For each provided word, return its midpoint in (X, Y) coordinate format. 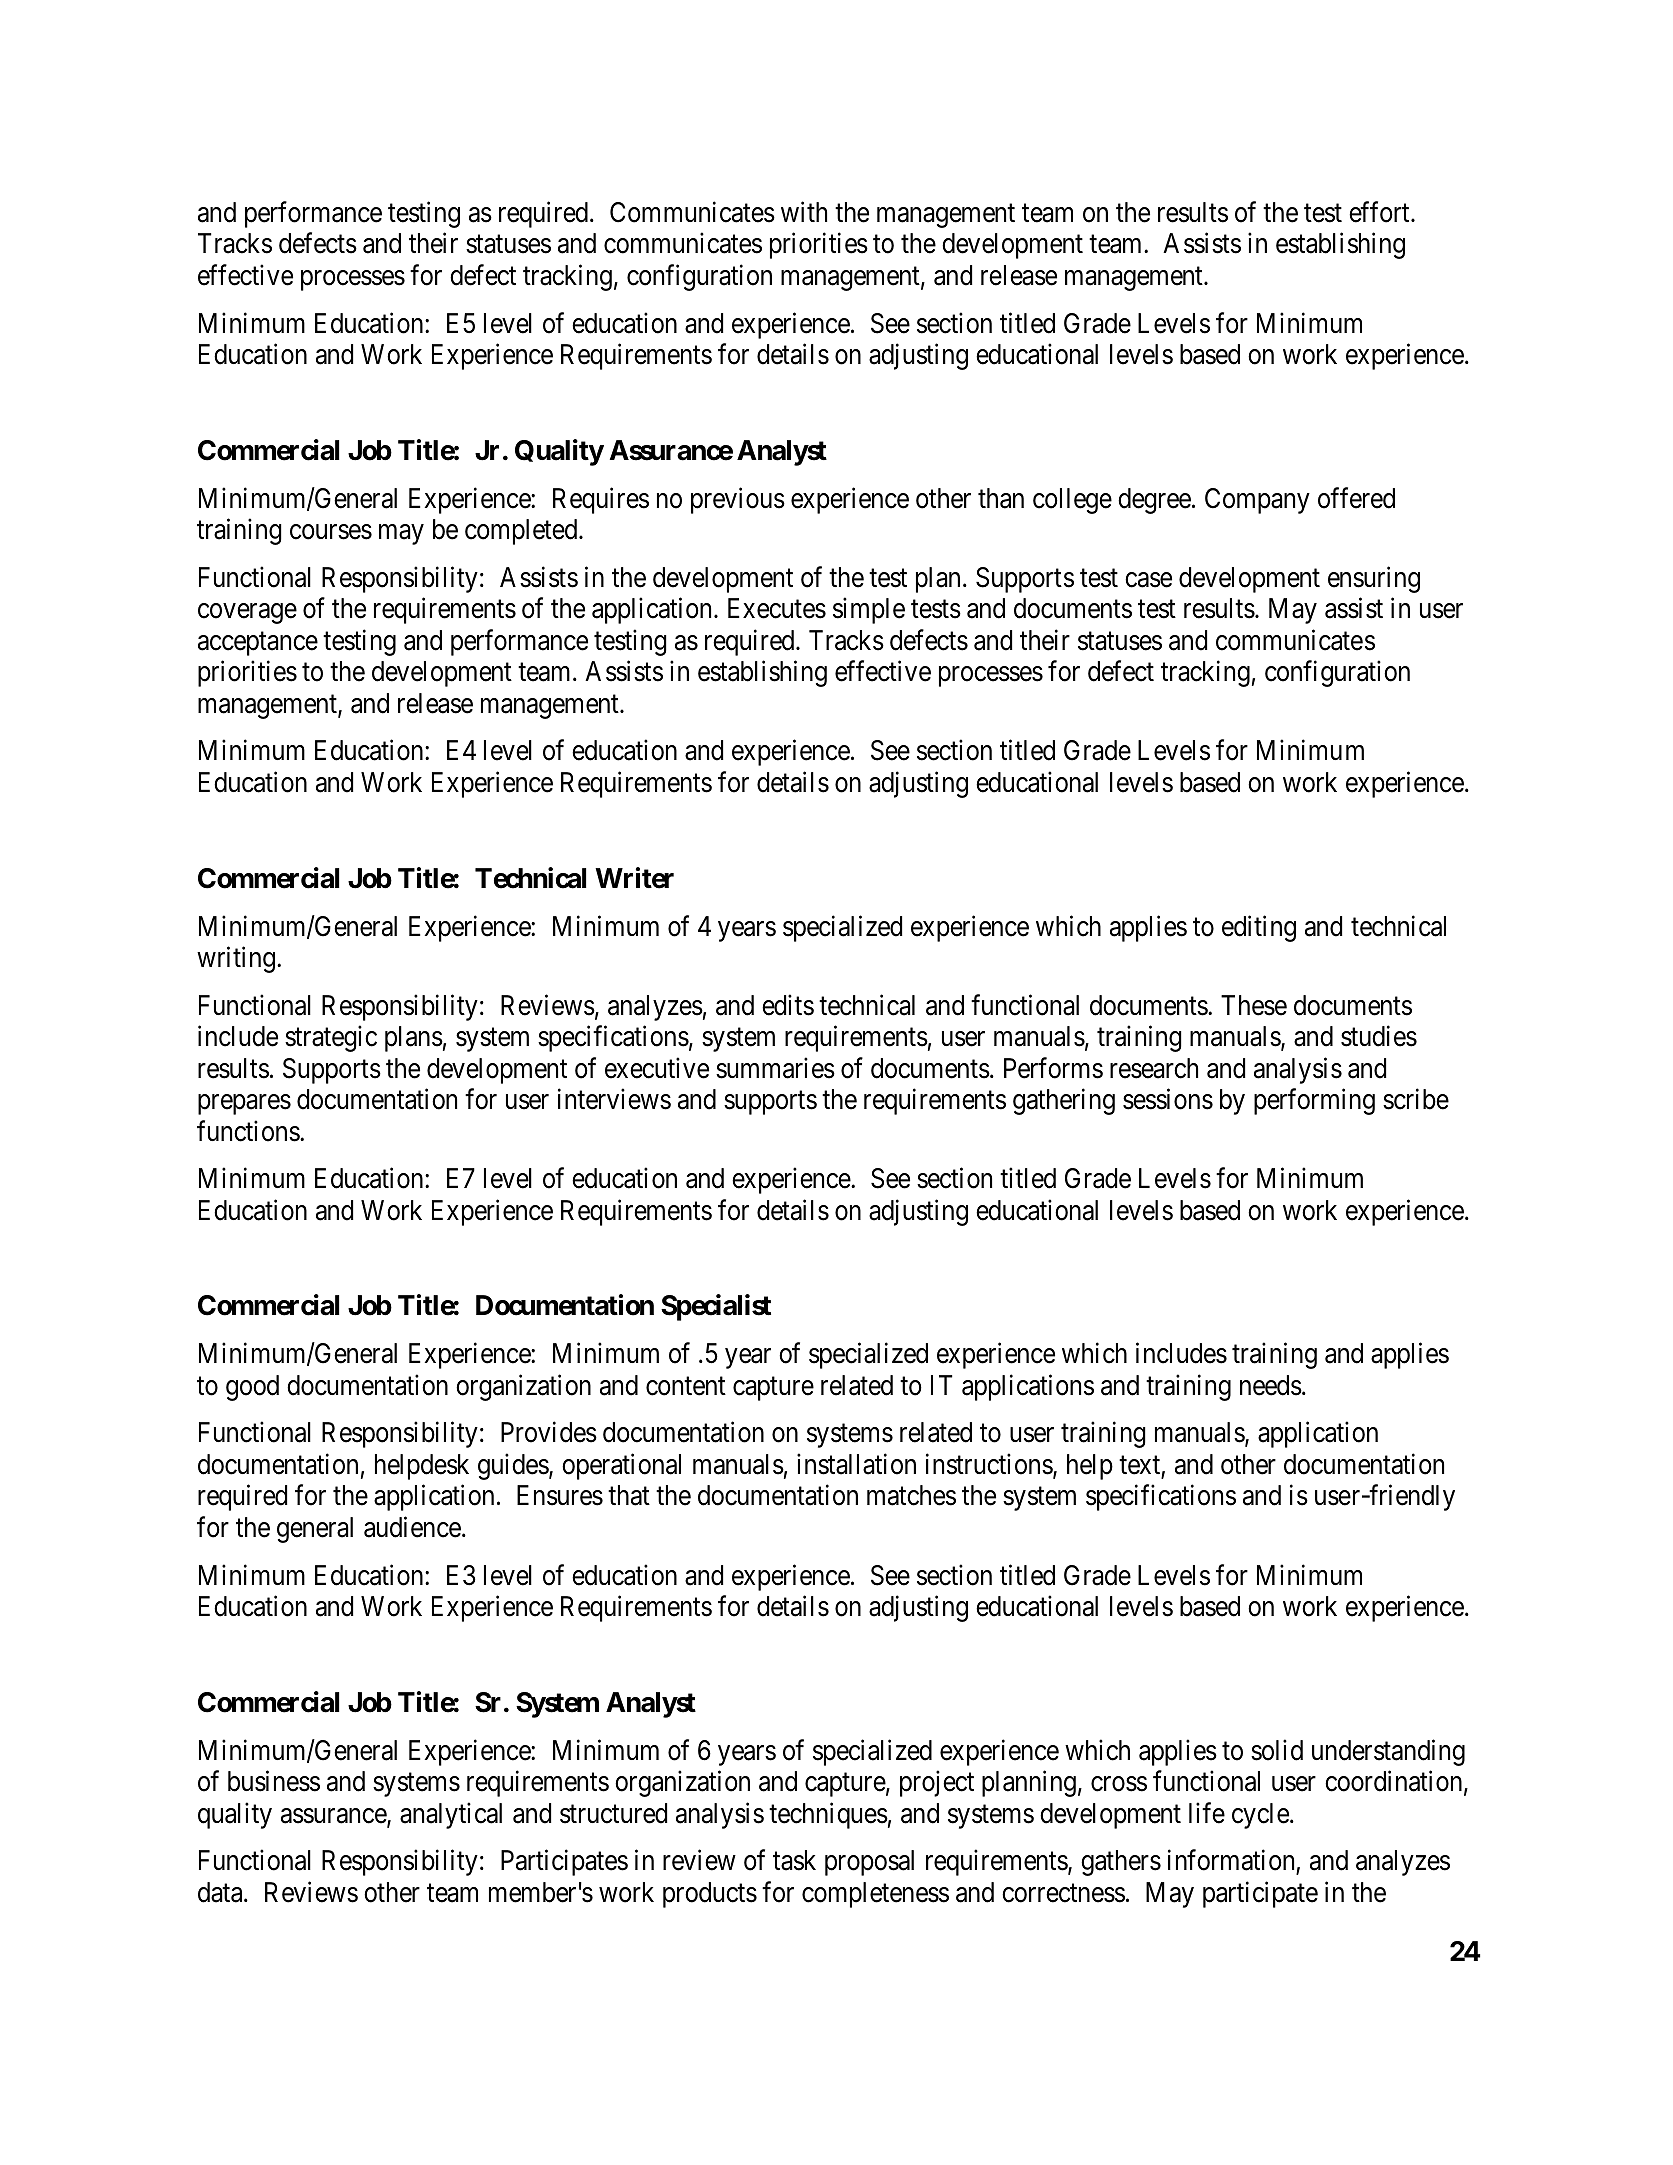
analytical (451, 1815)
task (794, 1860)
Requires (601, 500)
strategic (331, 1038)
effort (1380, 212)
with (804, 211)
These (1254, 1005)
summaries (775, 1068)
